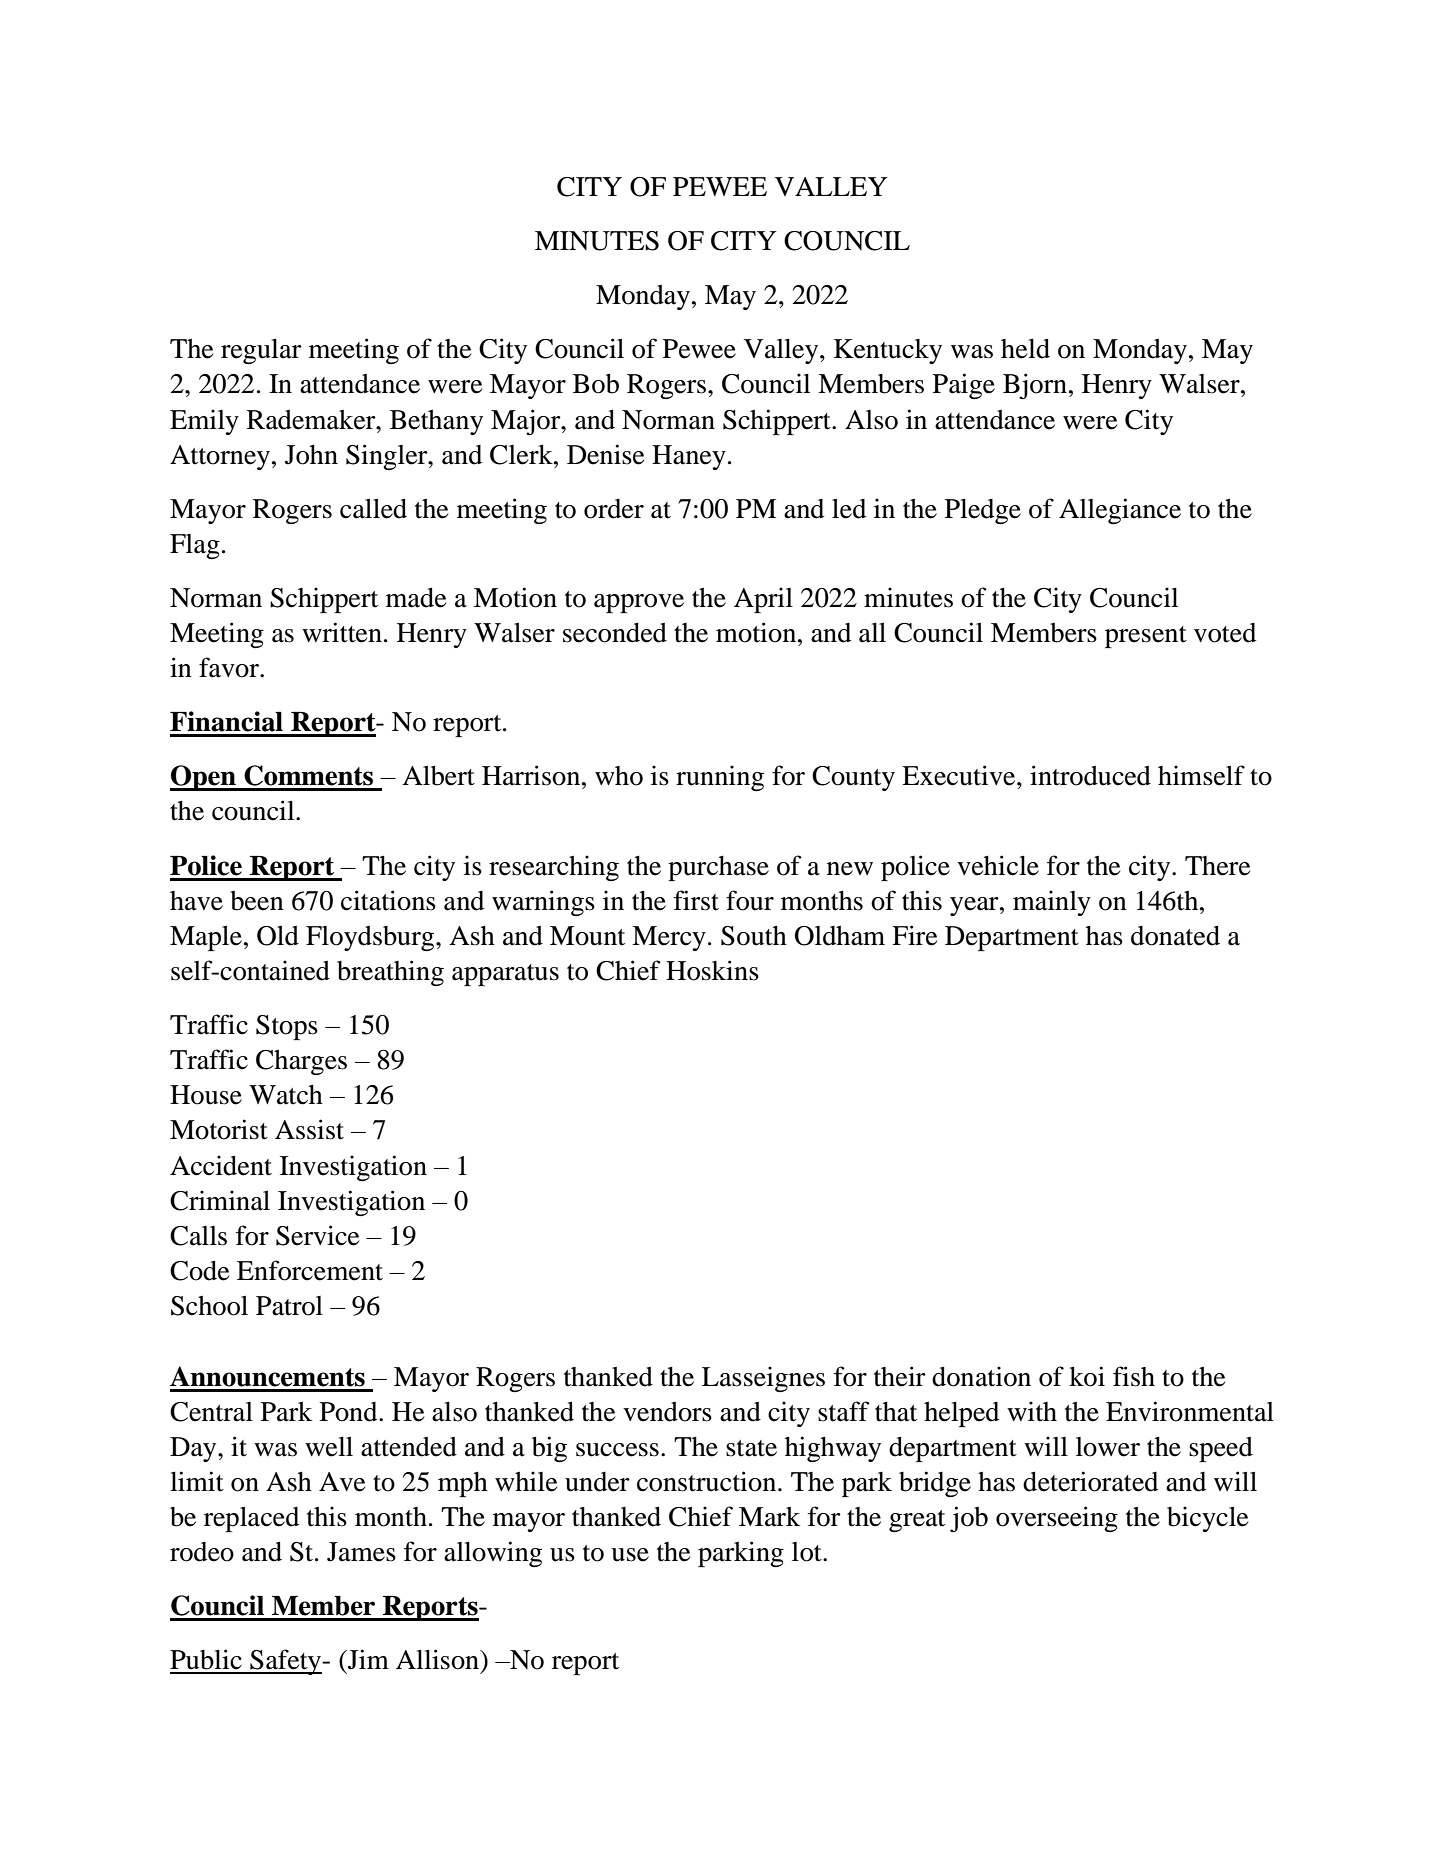 This image has width=1445, height=1869. What do you see at coordinates (1175, 935) in the image?
I see `donated` at bounding box center [1175, 935].
